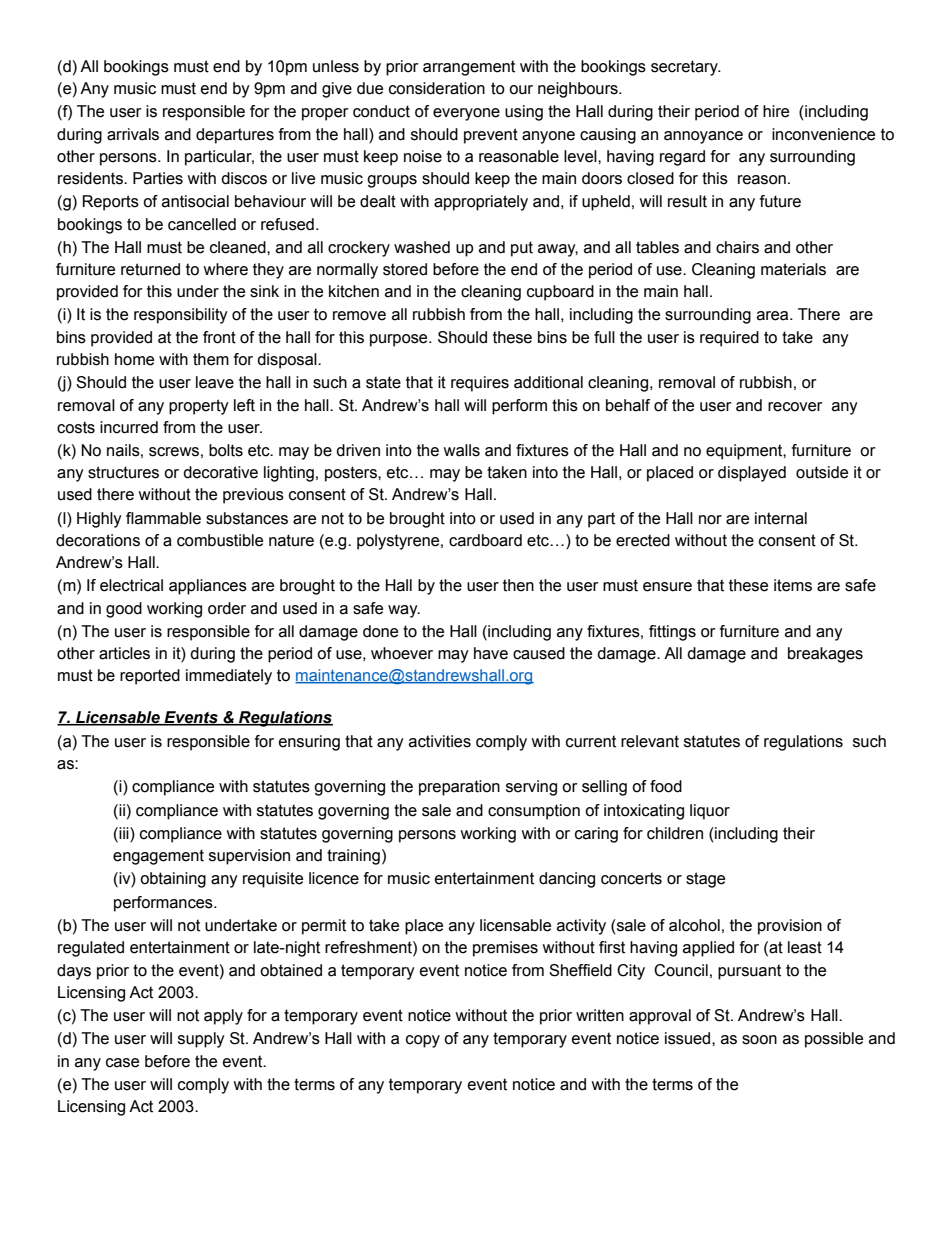 The height and width of the image is (1233, 952). What do you see at coordinates (459, 788) in the image?
I see `preparation` at bounding box center [459, 788].
